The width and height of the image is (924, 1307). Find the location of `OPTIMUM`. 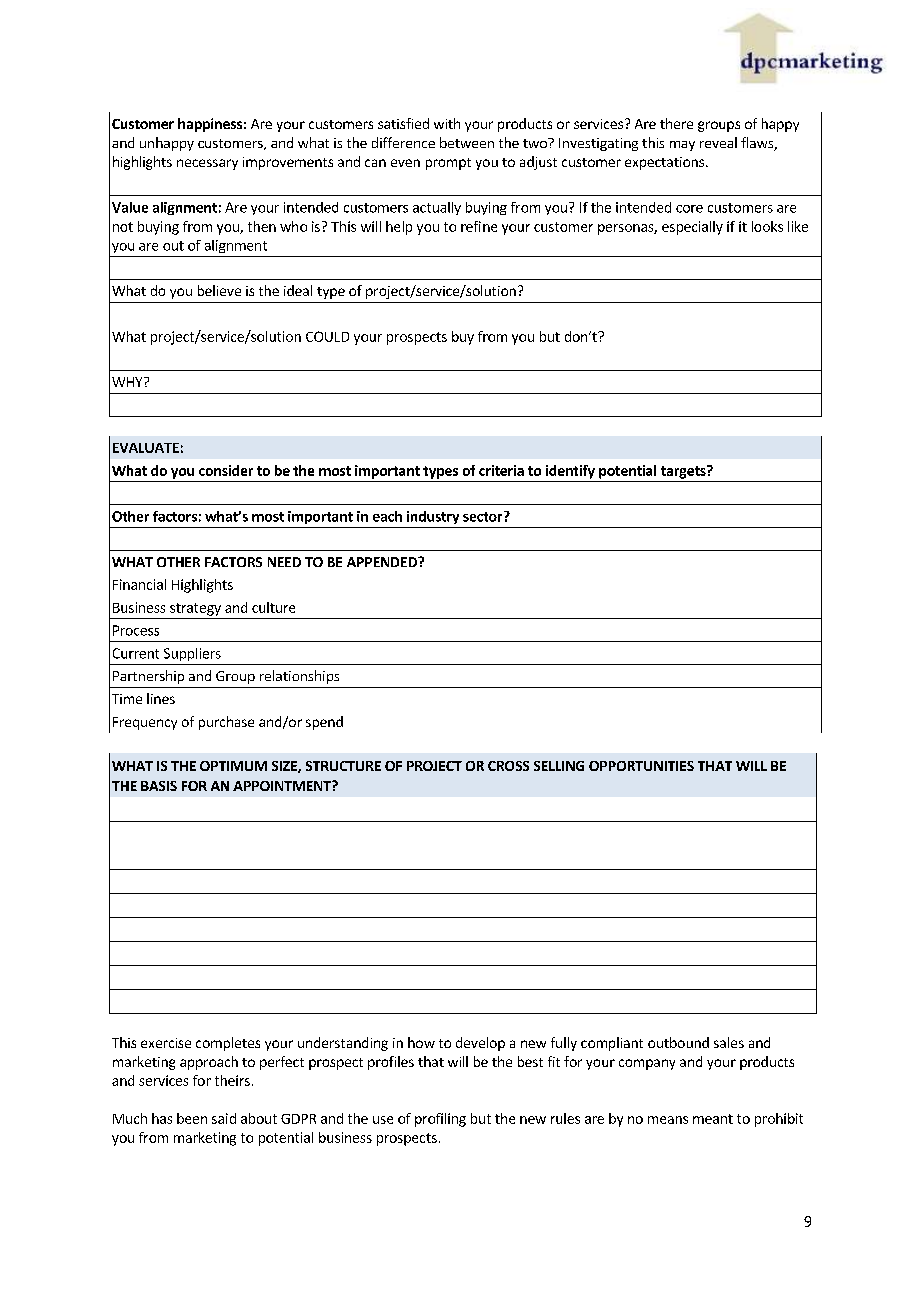

OPTIMUM is located at coordinates (233, 766).
